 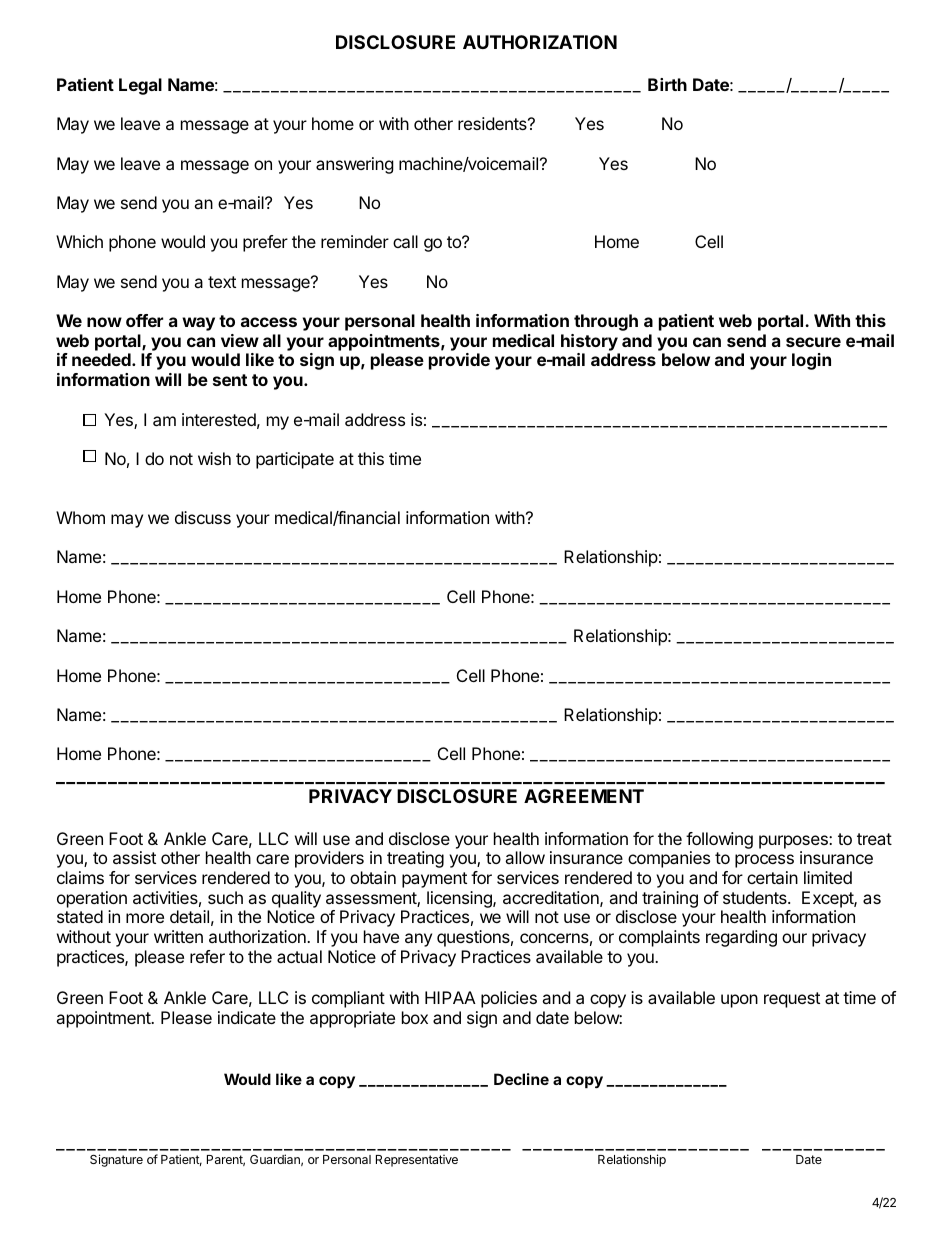 What do you see at coordinates (415, 1017) in the screenshot?
I see `box` at bounding box center [415, 1017].
